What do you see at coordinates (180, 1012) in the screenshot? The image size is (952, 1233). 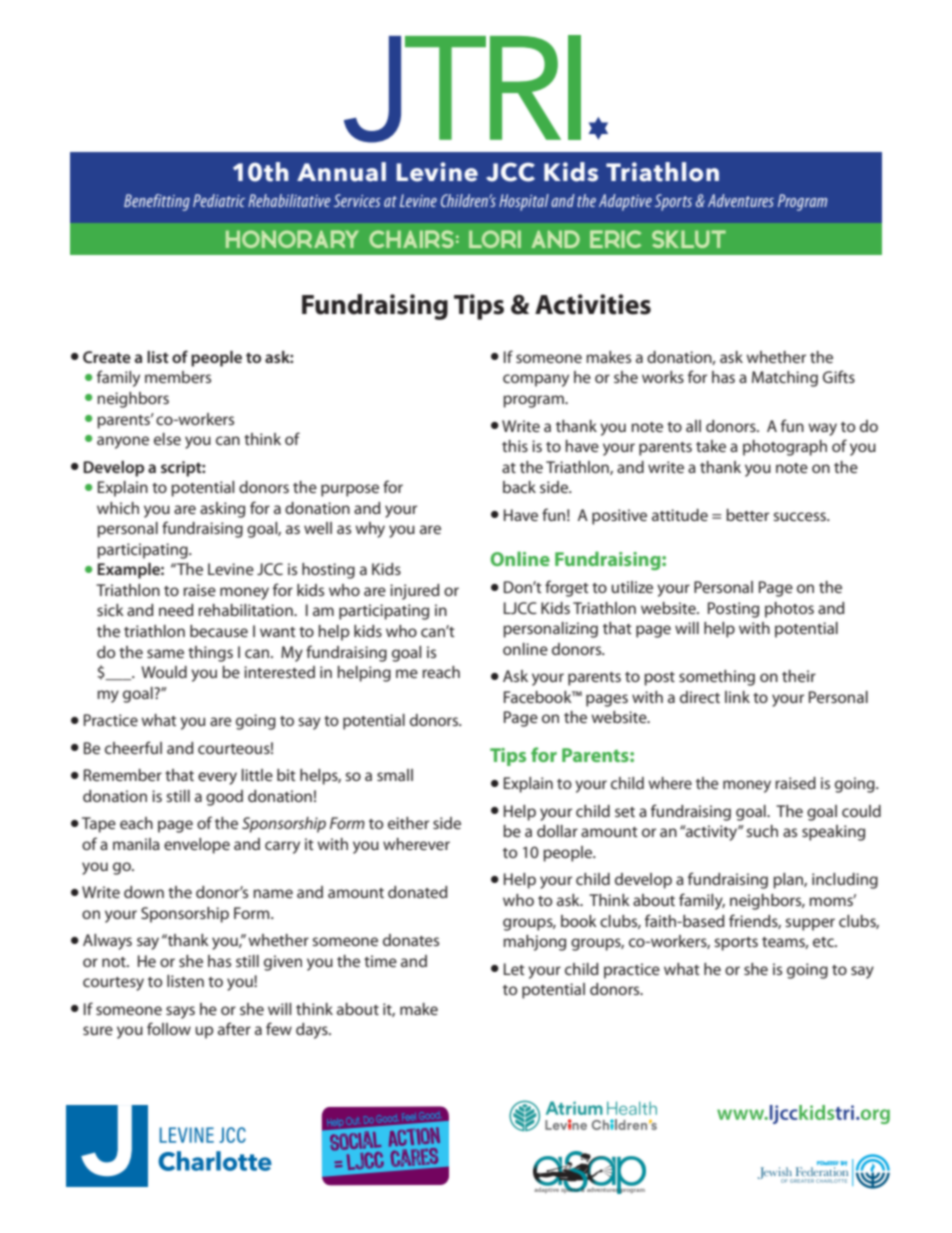 I see `says` at bounding box center [180, 1012].
